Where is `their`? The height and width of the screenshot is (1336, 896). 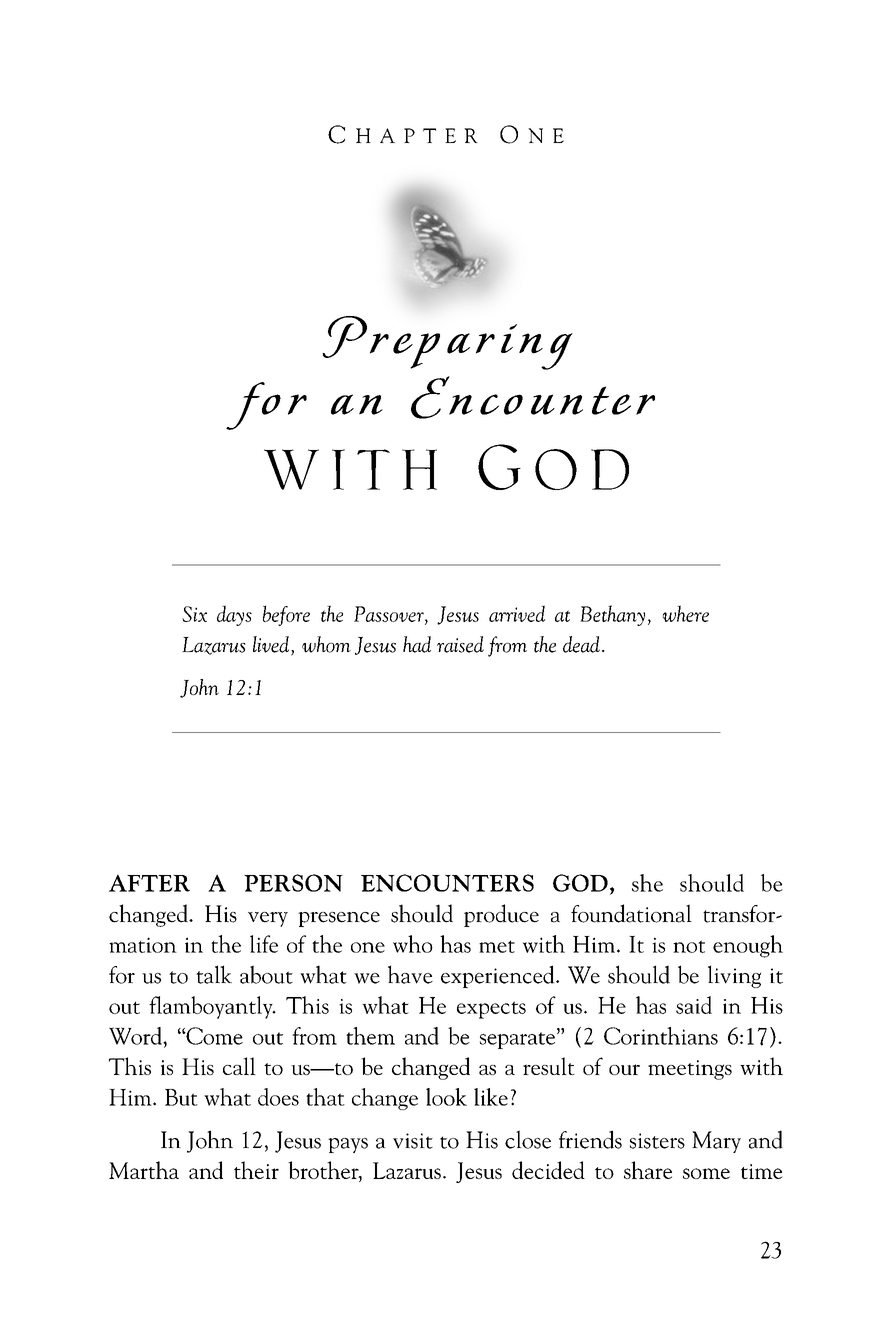
their is located at coordinates (256, 1170).
